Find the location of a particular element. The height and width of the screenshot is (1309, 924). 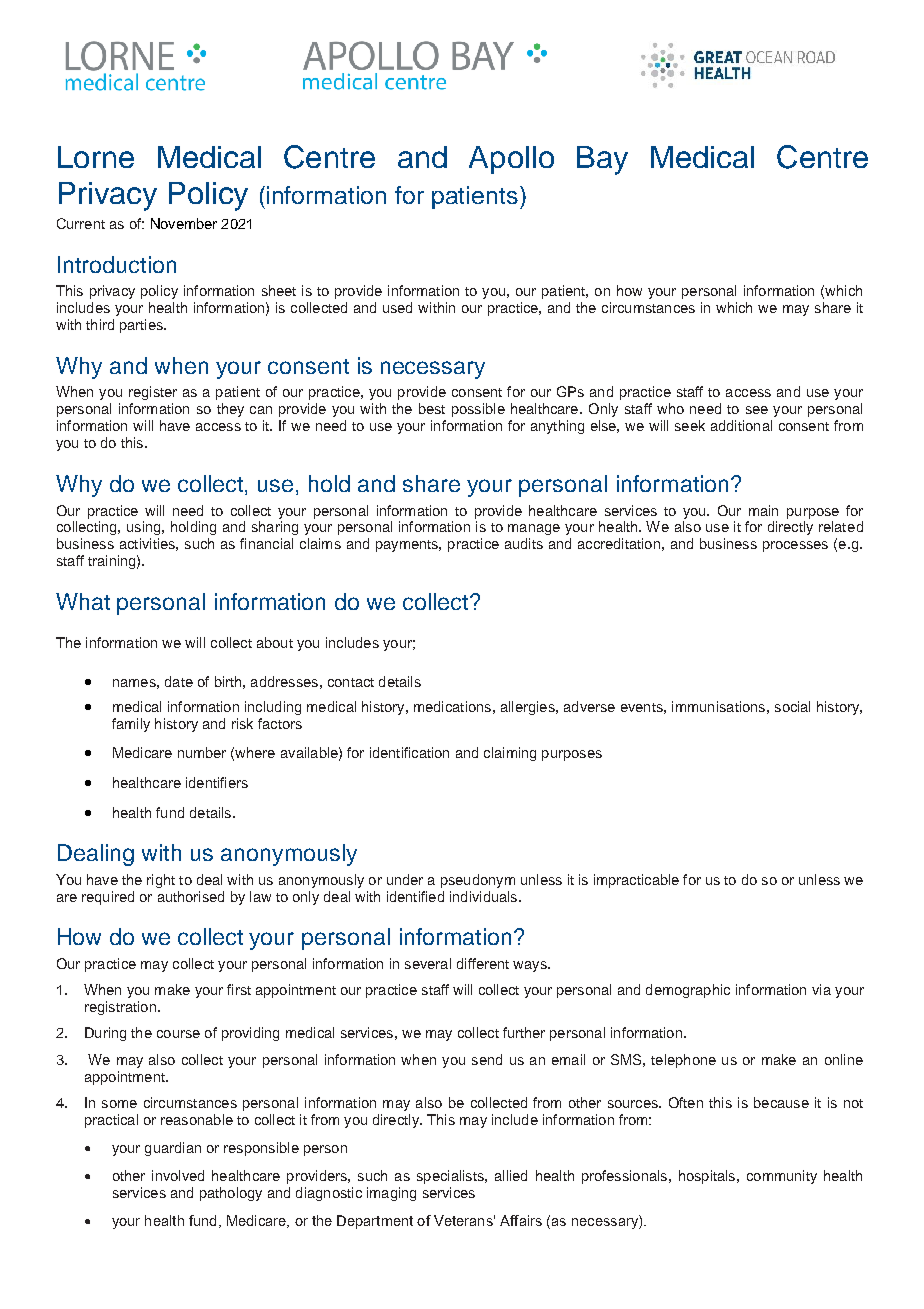

claiming is located at coordinates (510, 754).
